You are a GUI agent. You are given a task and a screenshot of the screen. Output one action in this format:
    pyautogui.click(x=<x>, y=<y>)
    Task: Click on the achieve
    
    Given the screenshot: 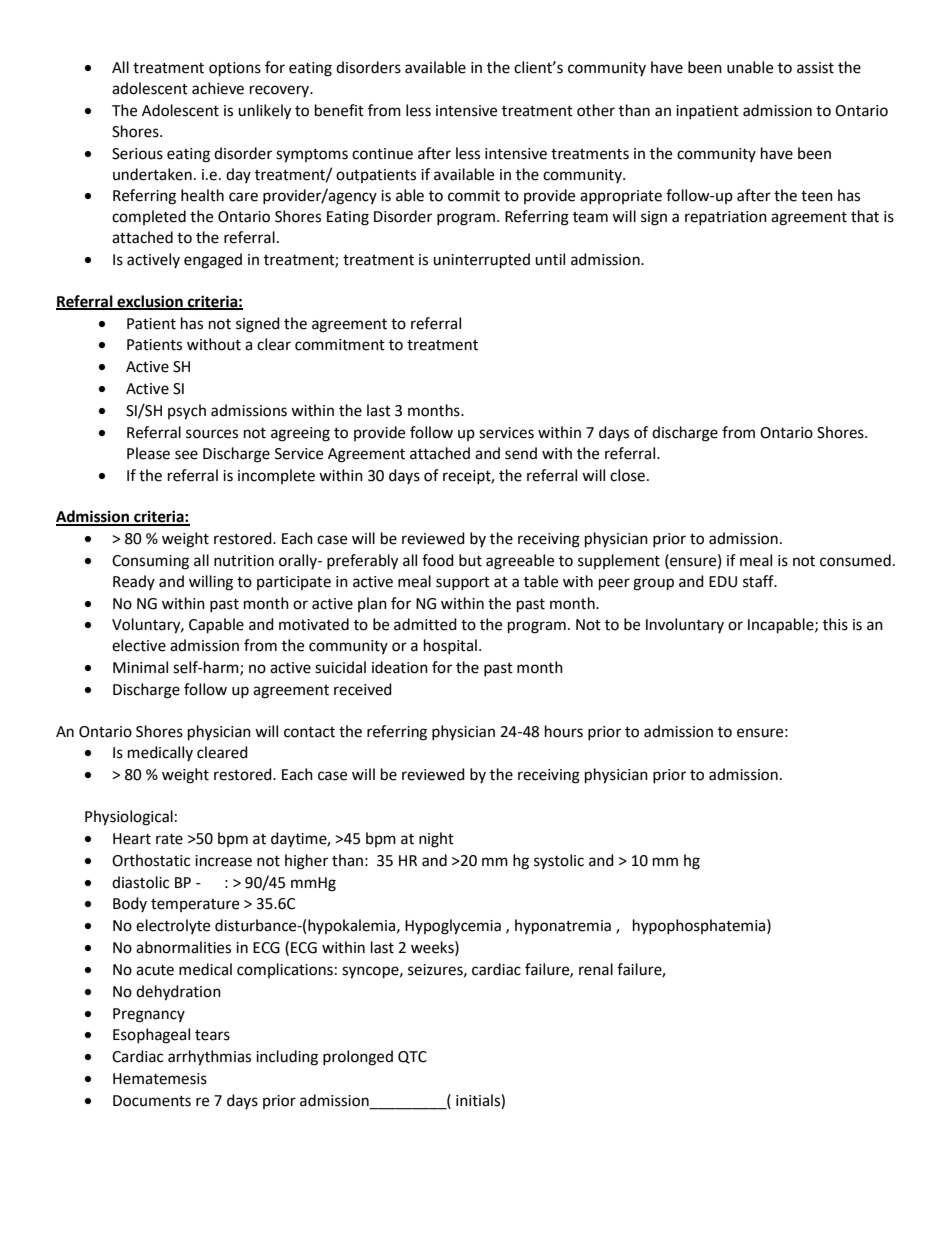 What is the action you would take?
    pyautogui.click(x=218, y=88)
